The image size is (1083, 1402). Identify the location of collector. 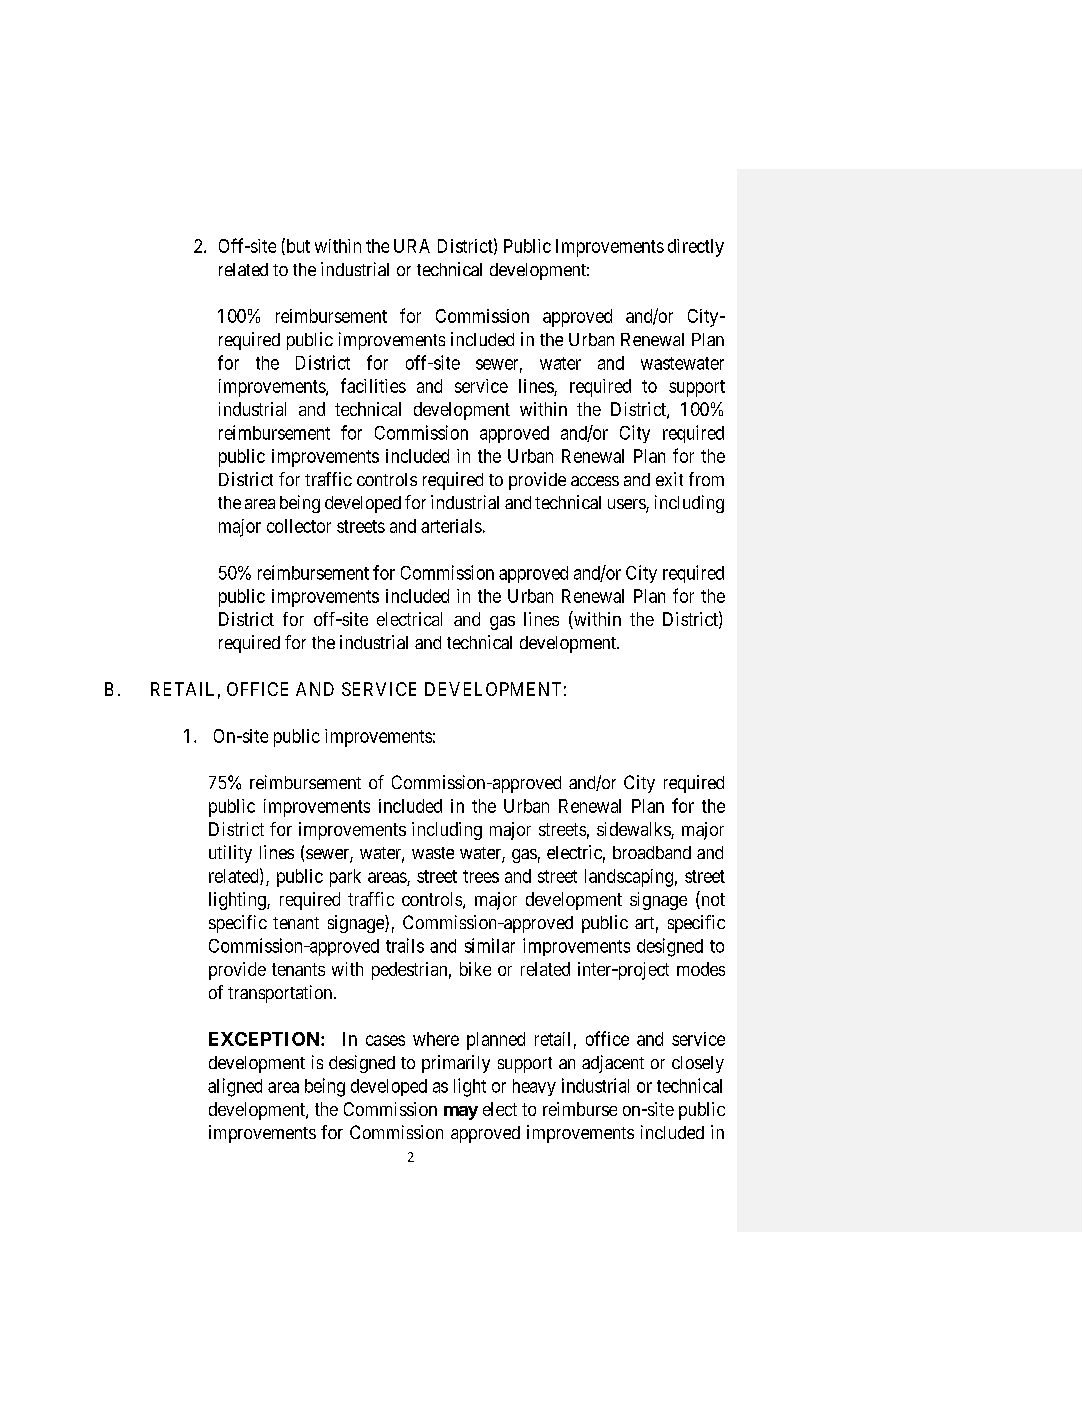
(299, 526).
